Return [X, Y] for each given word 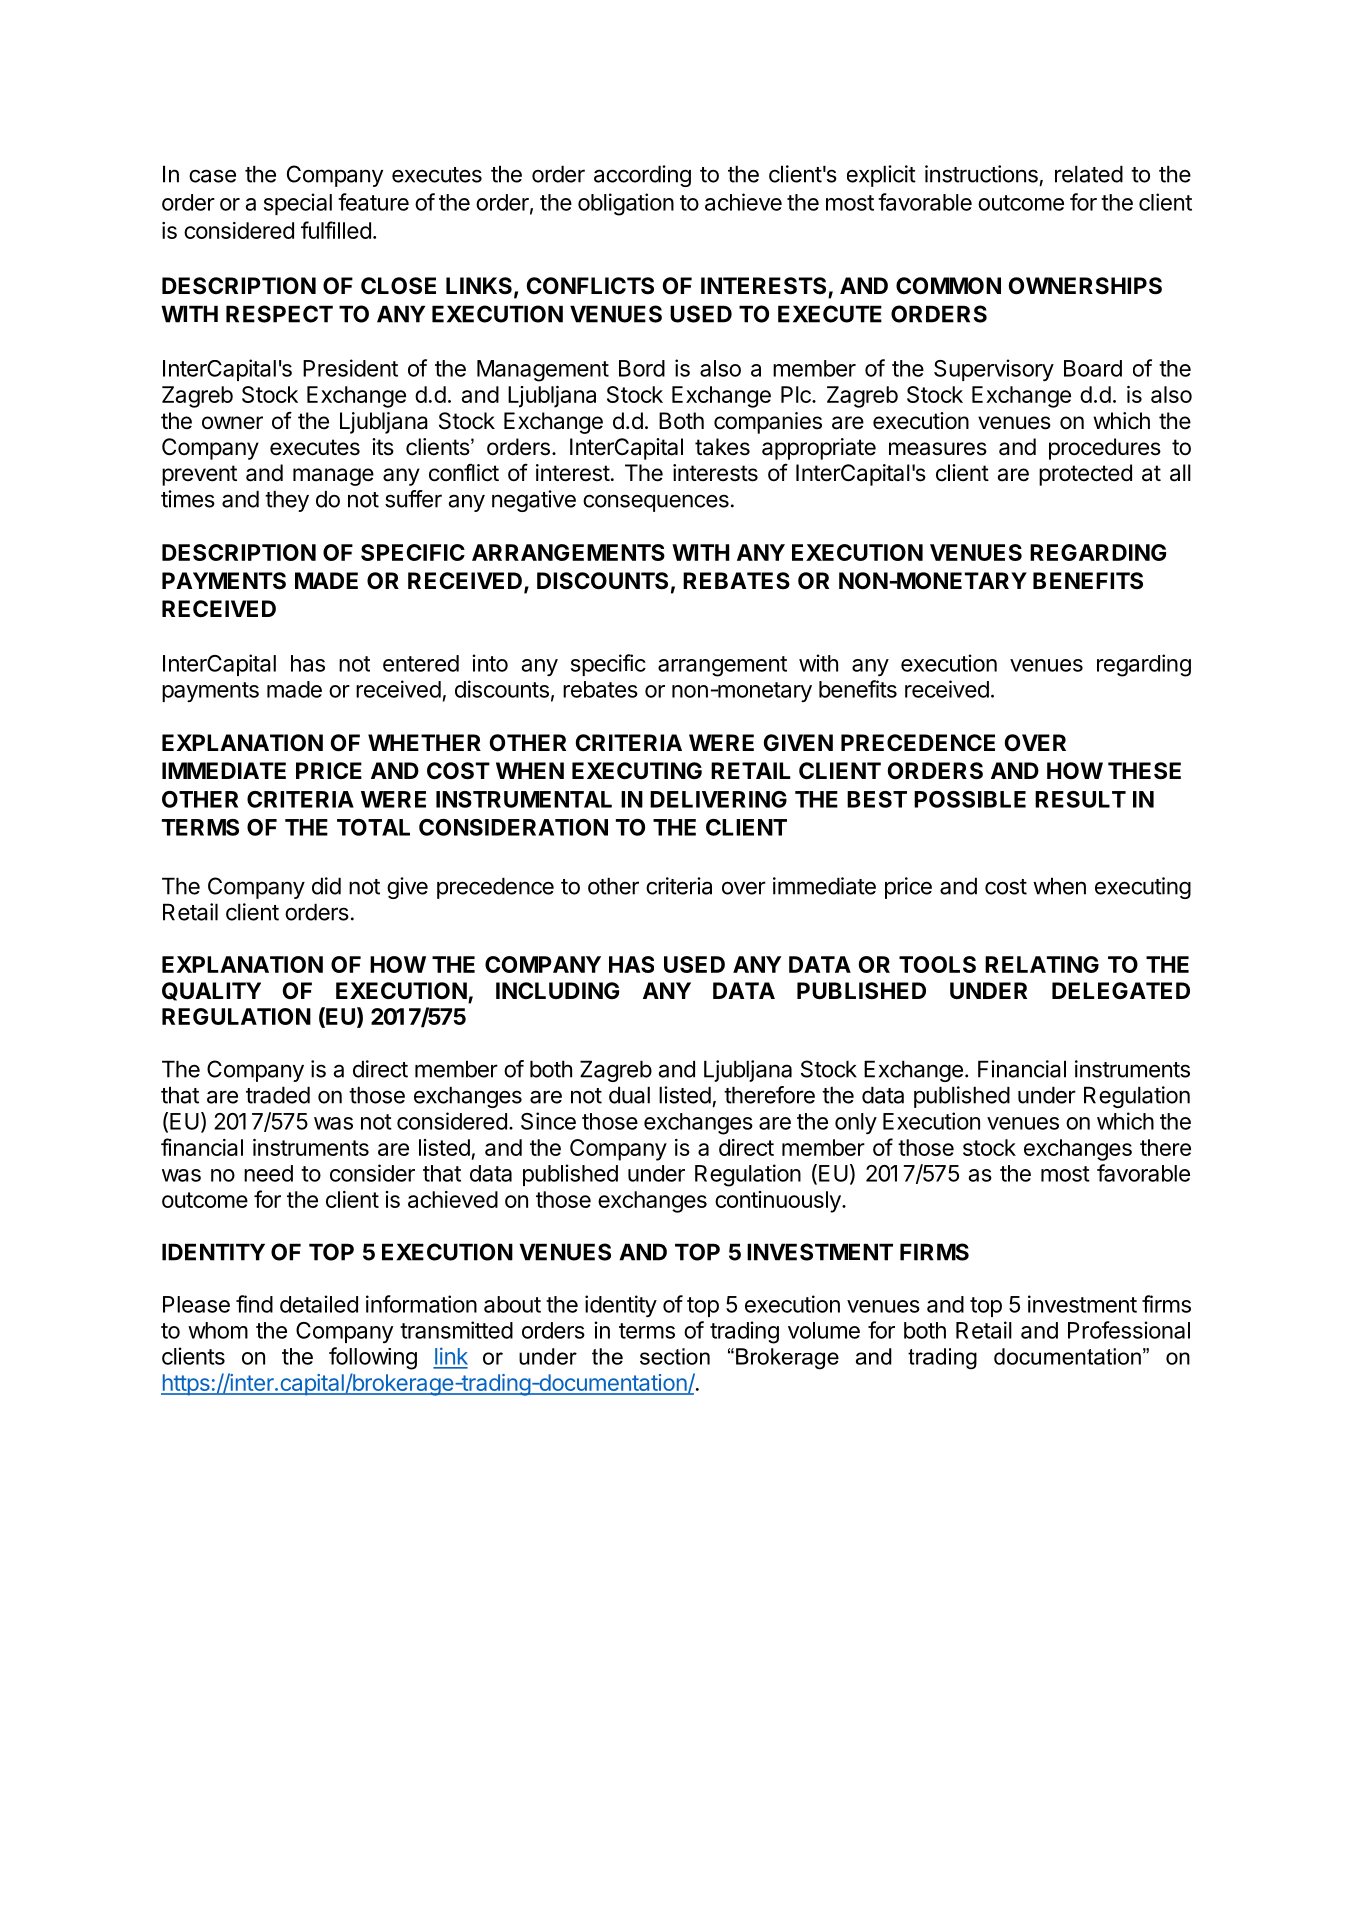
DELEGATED [1121, 990]
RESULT [1080, 799]
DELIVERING [718, 799]
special [298, 204]
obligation [626, 204]
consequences [656, 503]
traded [278, 1095]
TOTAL [373, 827]
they [287, 501]
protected [1085, 475]
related [1089, 174]
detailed [319, 1304]
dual [629, 1095]
